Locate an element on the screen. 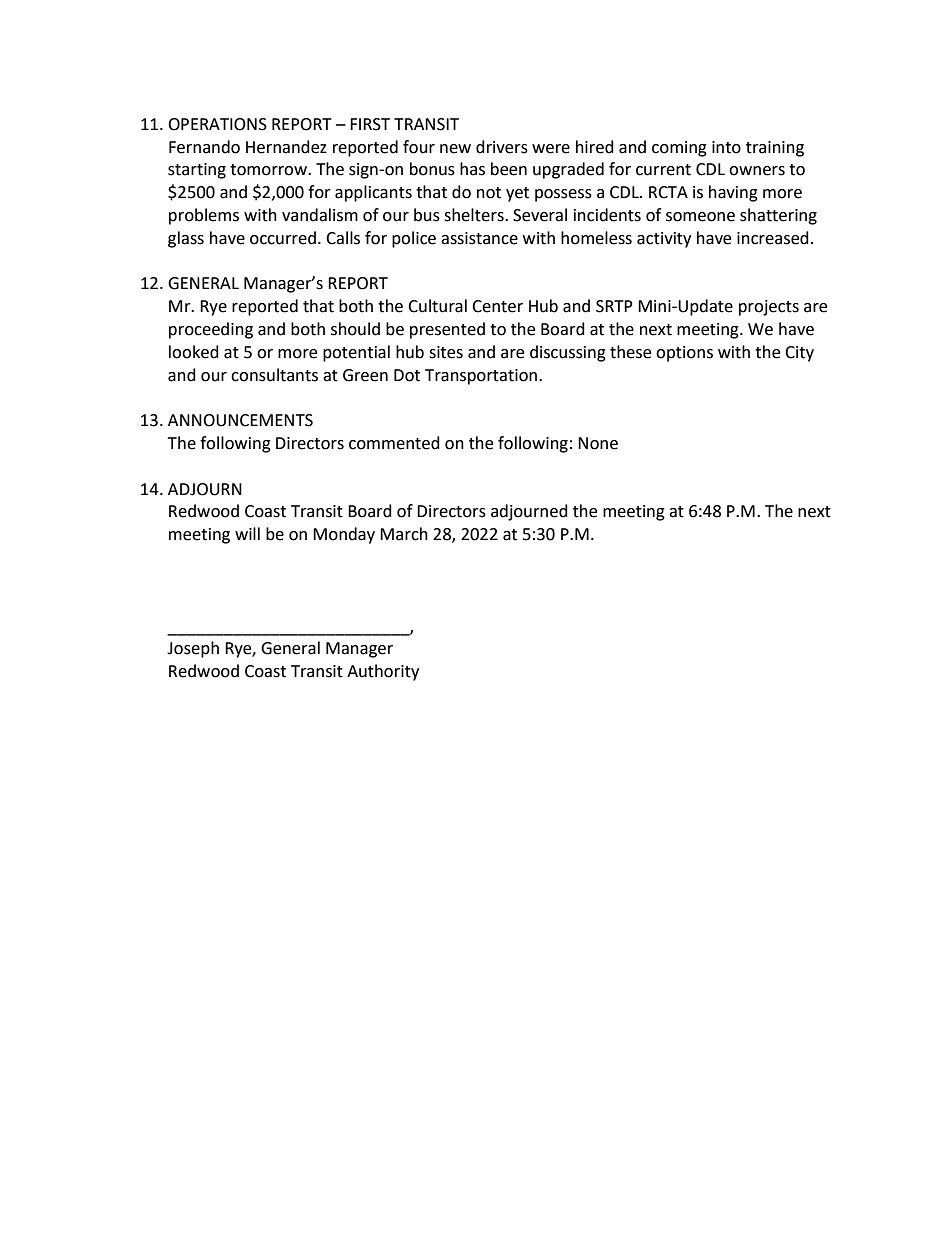 Image resolution: width=952 pixels, height=1233 pixels. Hernandez is located at coordinates (286, 147).
